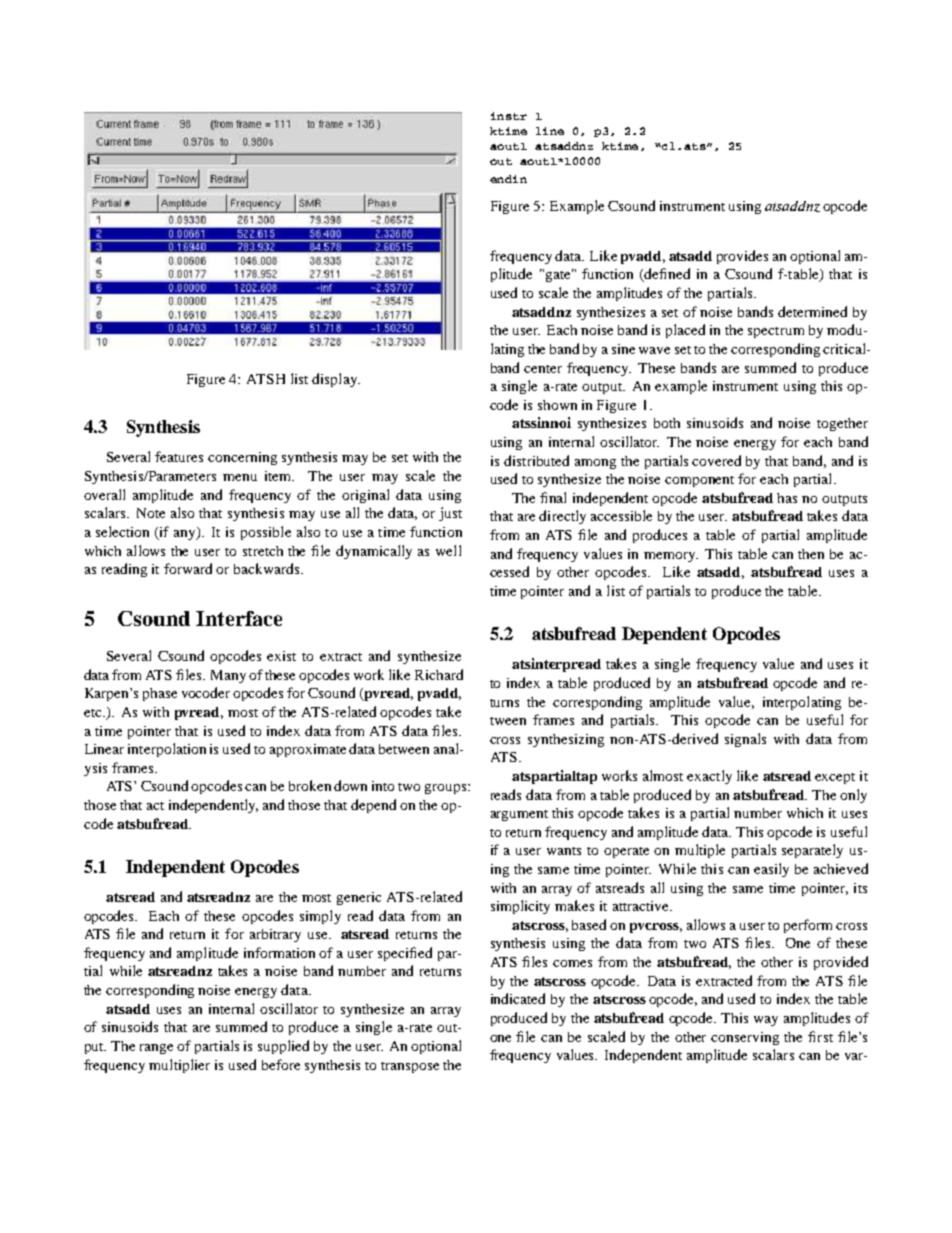 This screenshot has height=1233, width=952. I want to click on provides, so click(742, 257).
